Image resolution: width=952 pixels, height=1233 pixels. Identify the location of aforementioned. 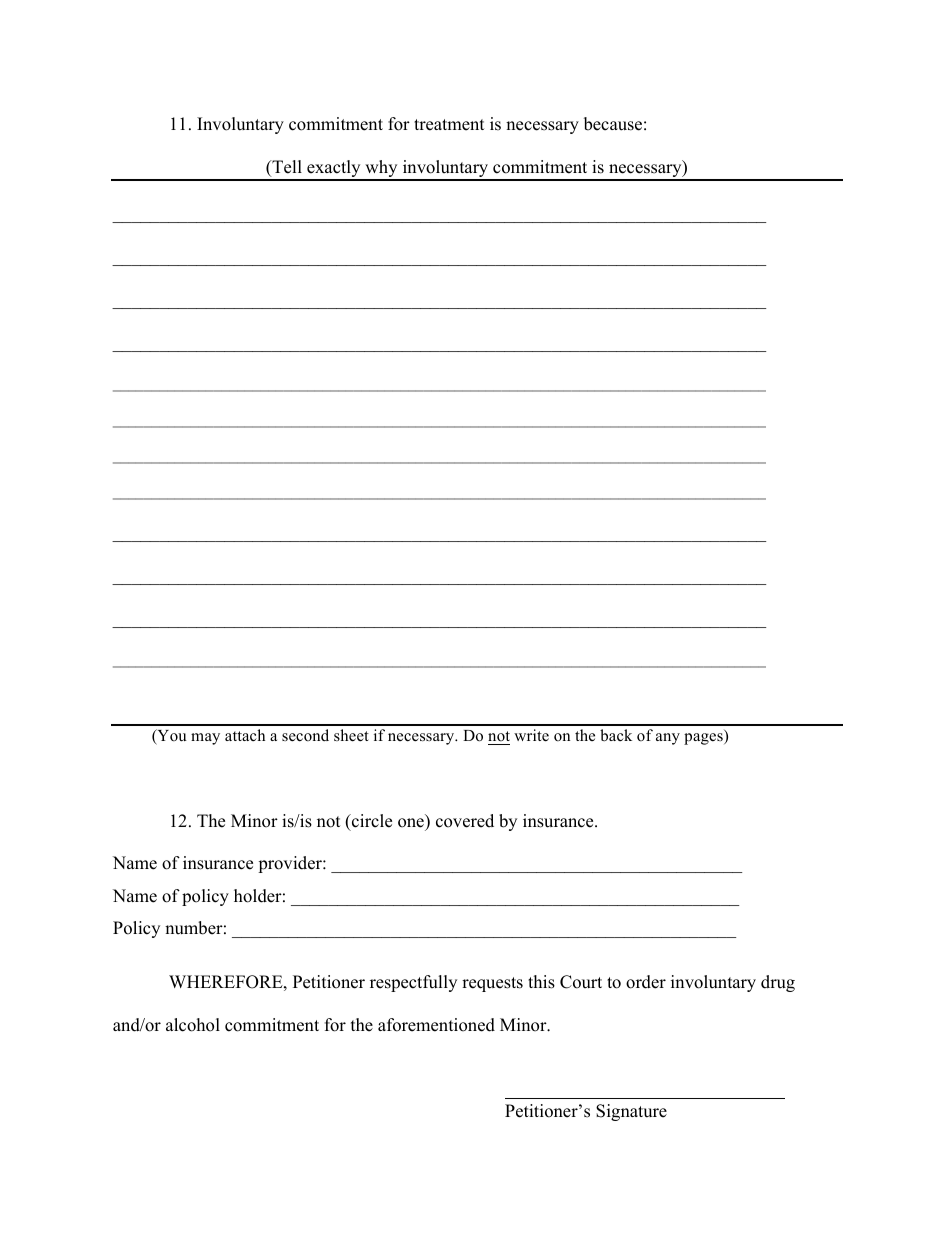
(436, 1025).
